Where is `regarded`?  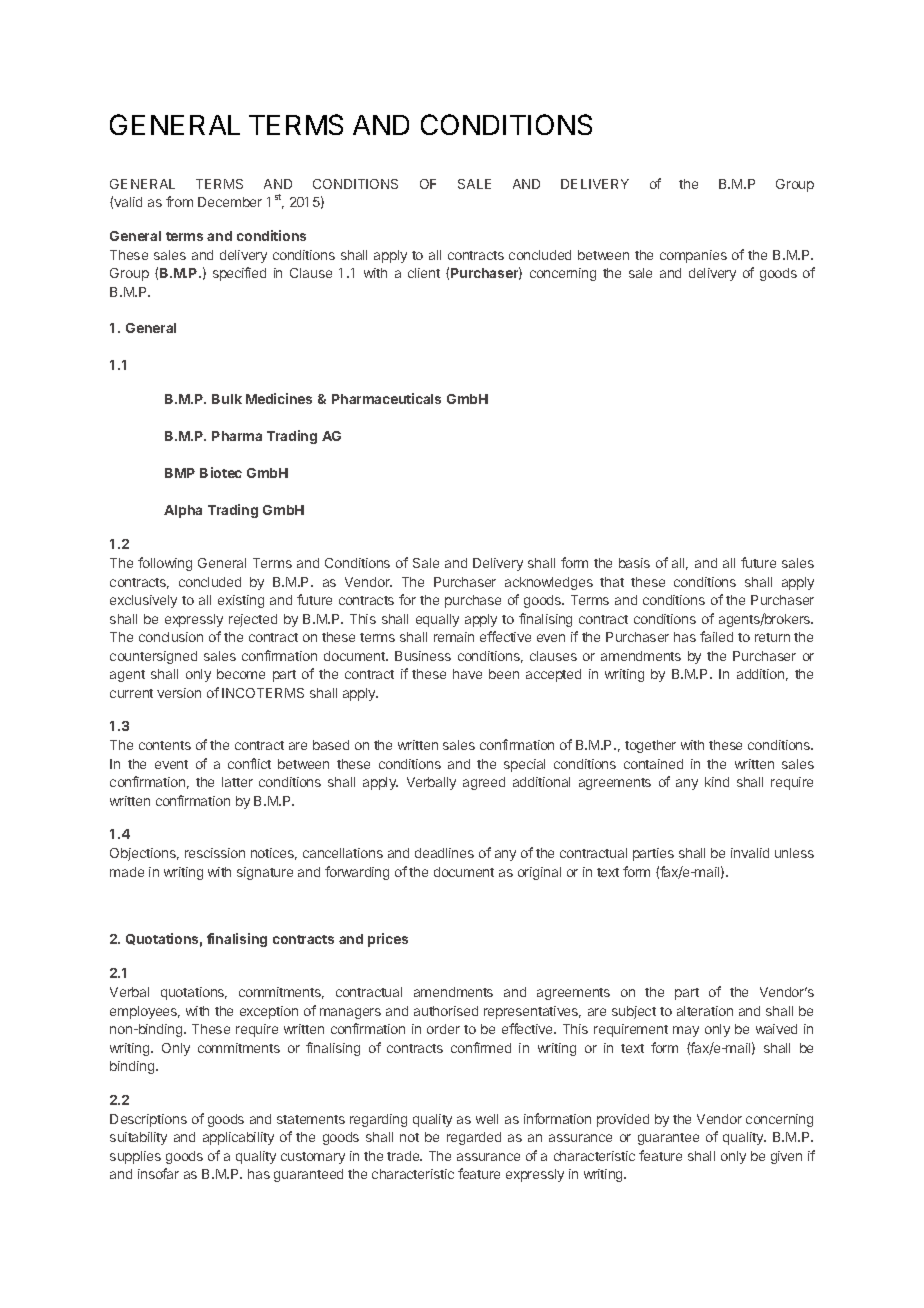 regarded is located at coordinates (474, 1138).
